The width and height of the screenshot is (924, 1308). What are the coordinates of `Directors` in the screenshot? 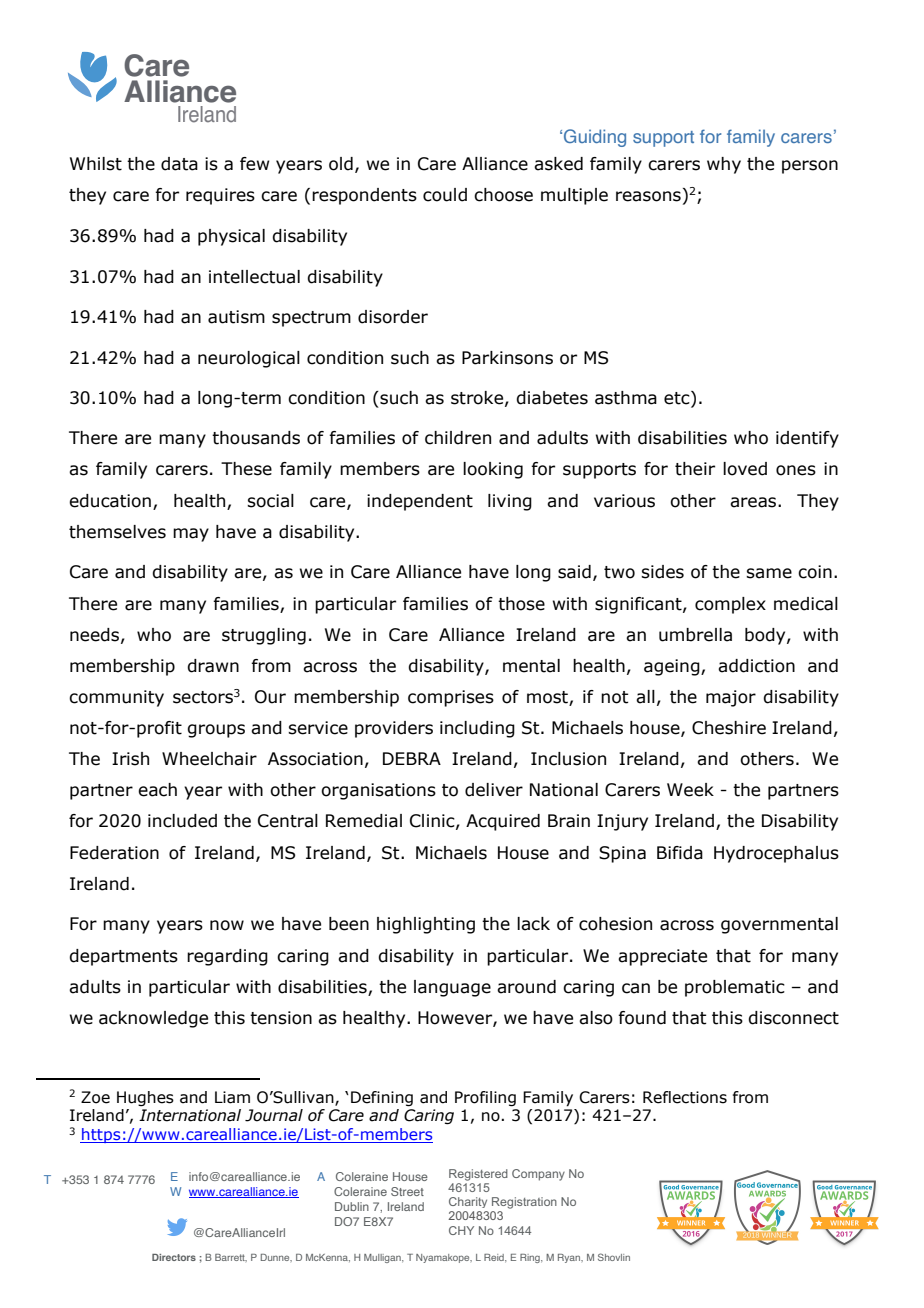 It's located at (174, 1257).
